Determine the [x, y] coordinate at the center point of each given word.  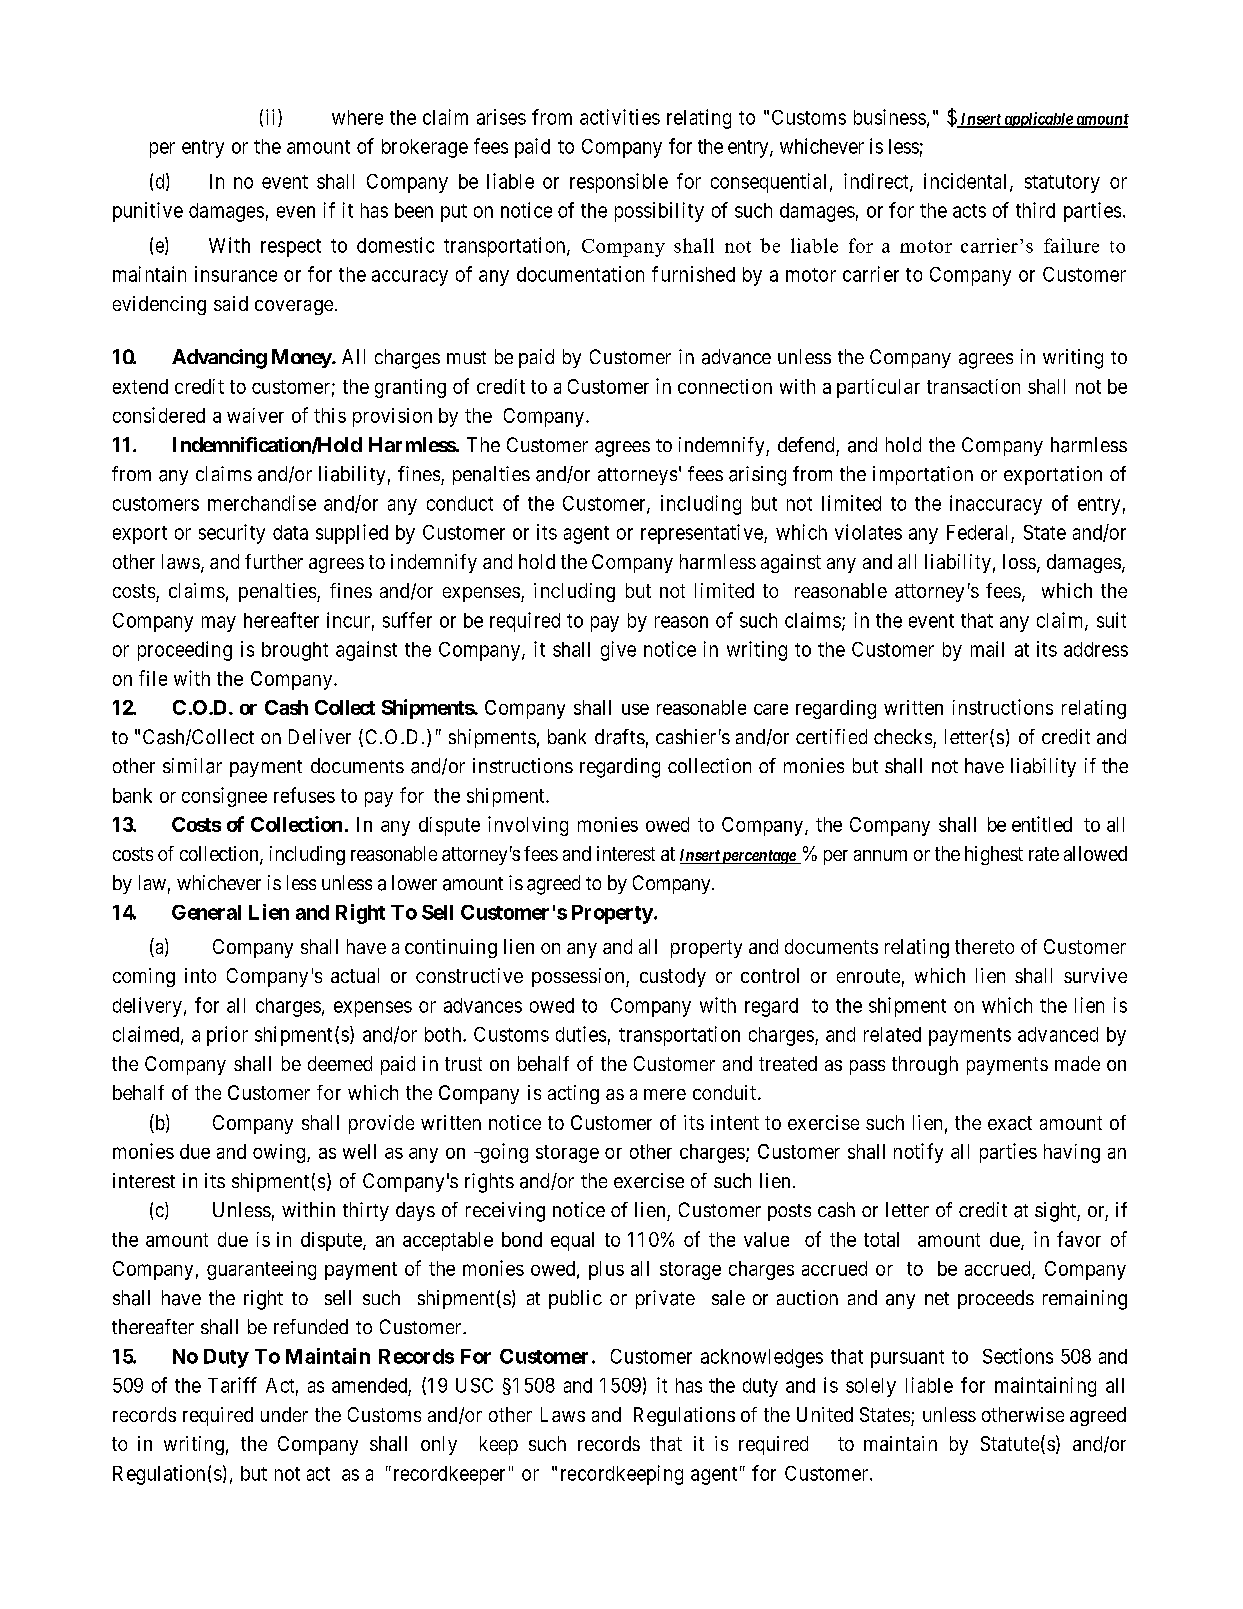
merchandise [262, 503]
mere [665, 1094]
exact [1010, 1123]
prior [227, 1036]
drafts [620, 737]
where [357, 117]
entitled [1042, 824]
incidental [967, 182]
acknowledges [762, 1358]
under [284, 1414]
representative [703, 534]
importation [923, 475]
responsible [619, 183]
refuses [304, 795]
